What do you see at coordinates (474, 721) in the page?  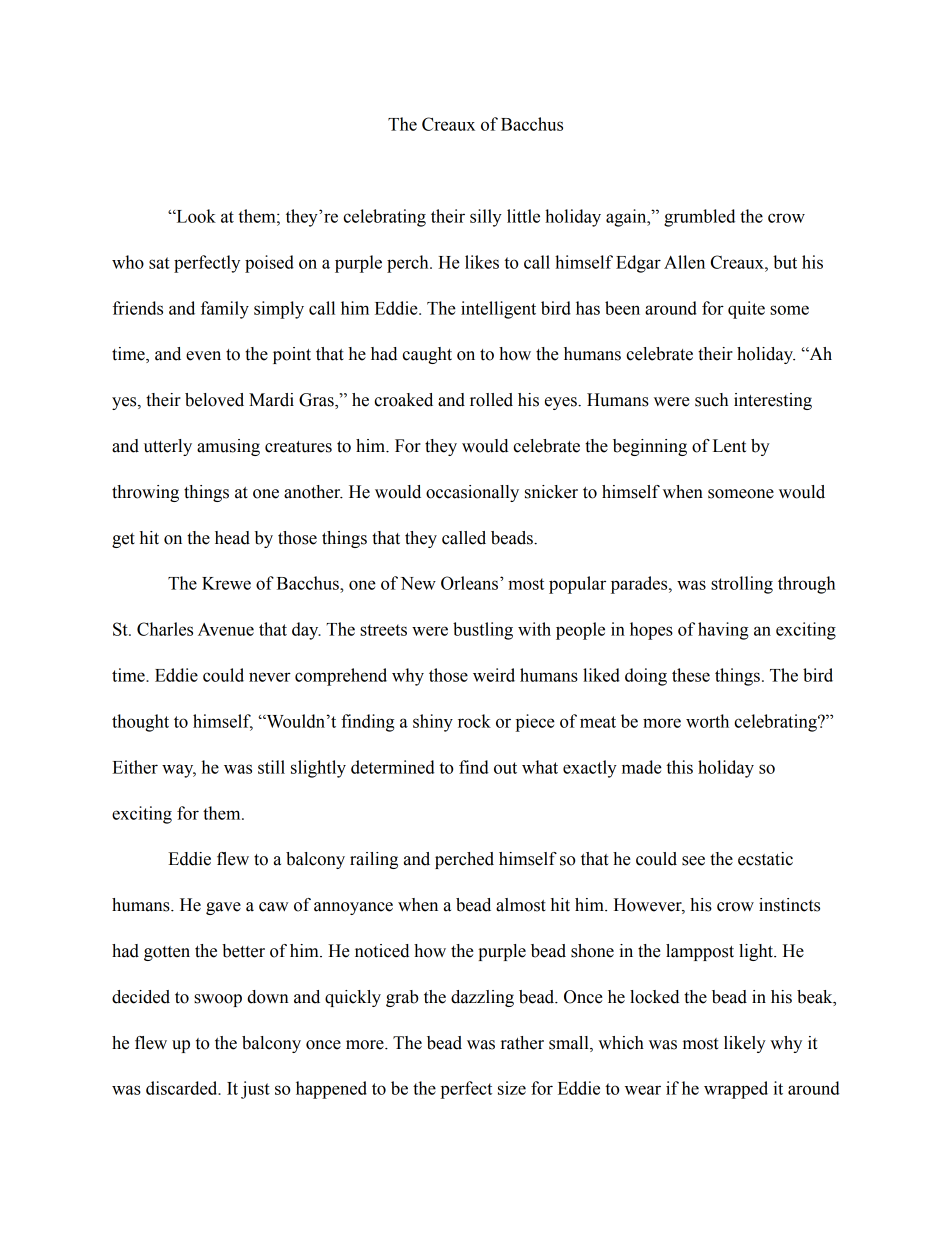 I see `rock` at bounding box center [474, 721].
